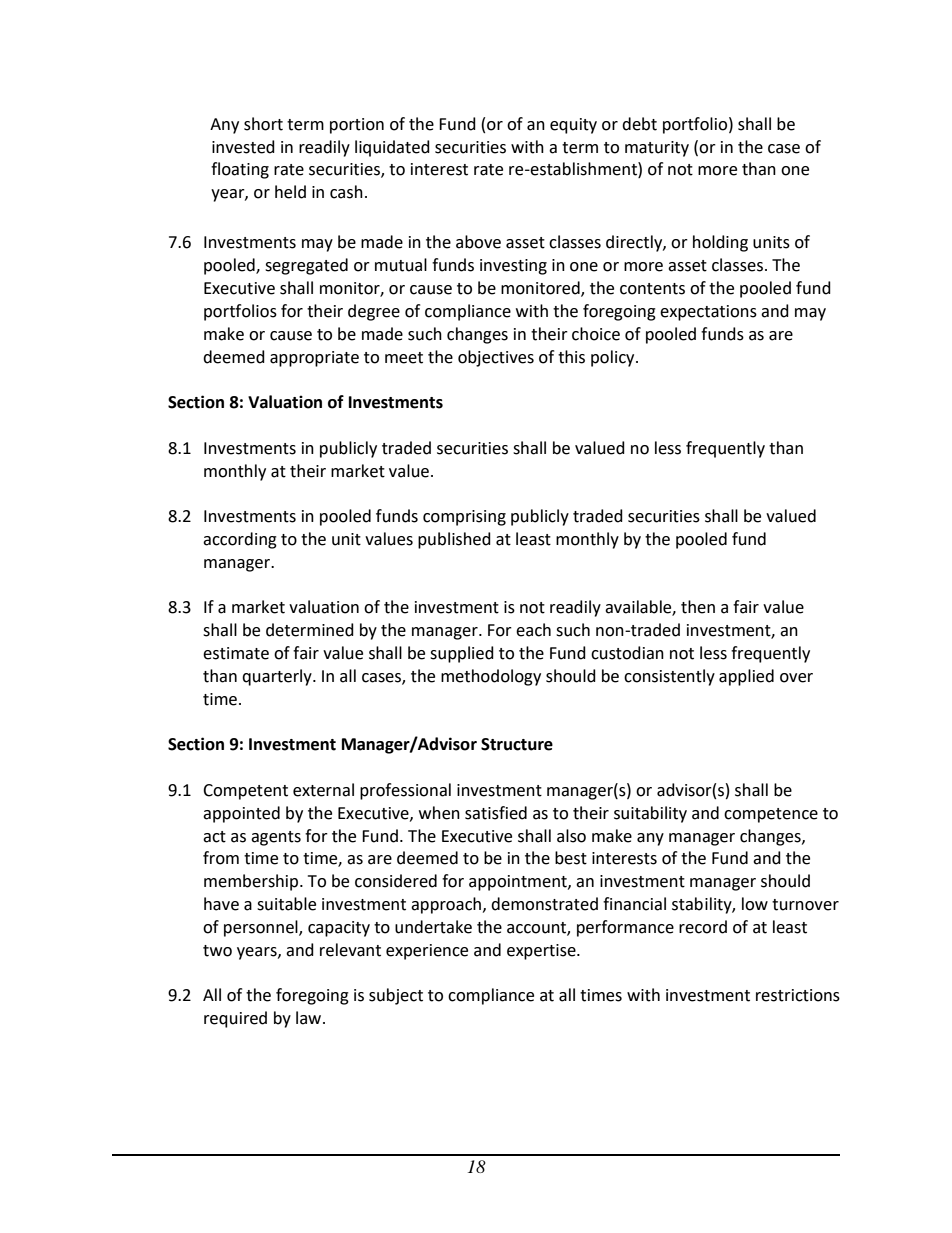 This document has width=952, height=1233. What do you see at coordinates (454, 540) in the document?
I see `published` at bounding box center [454, 540].
